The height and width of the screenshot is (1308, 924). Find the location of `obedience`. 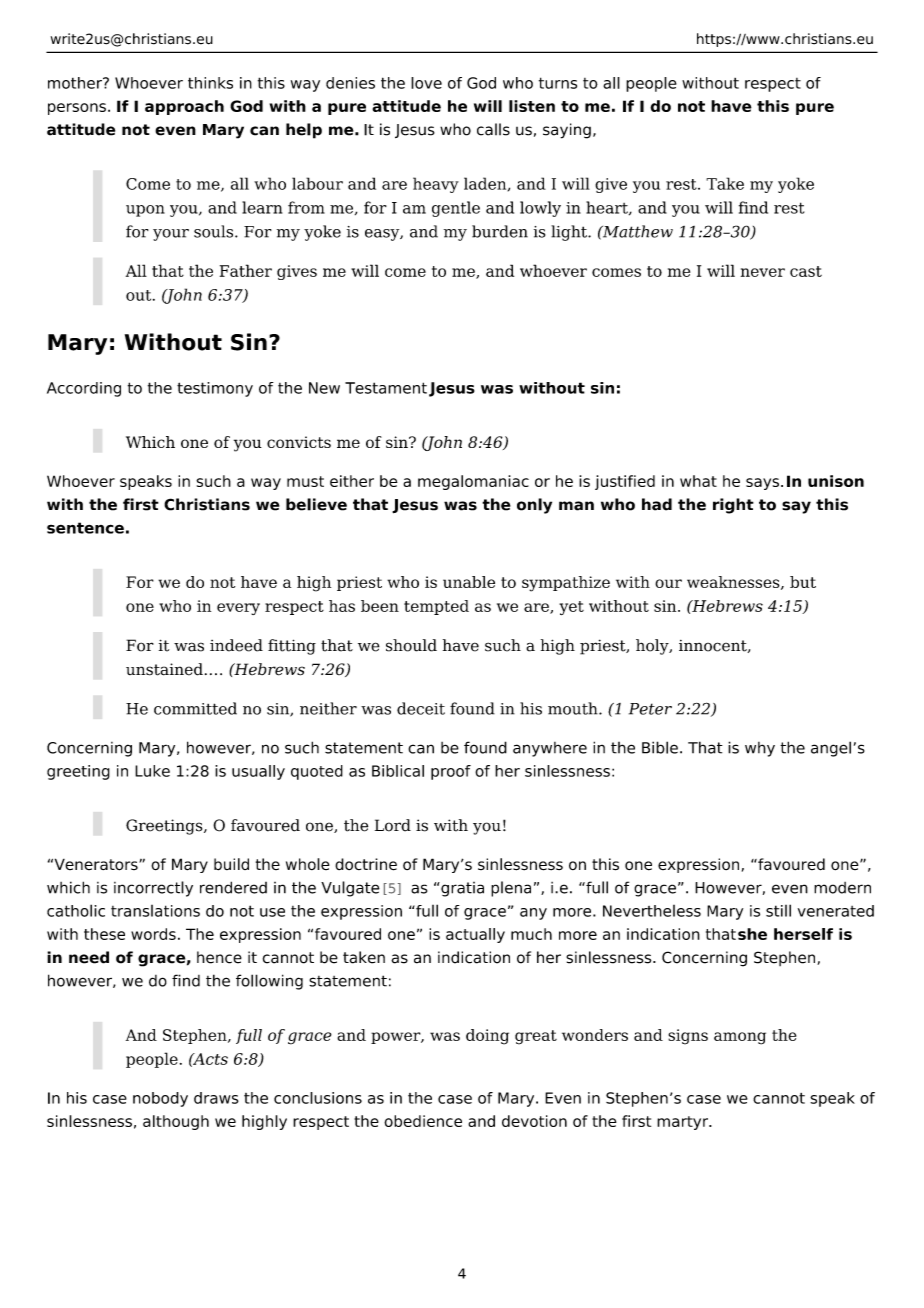

obedience is located at coordinates (423, 1121).
